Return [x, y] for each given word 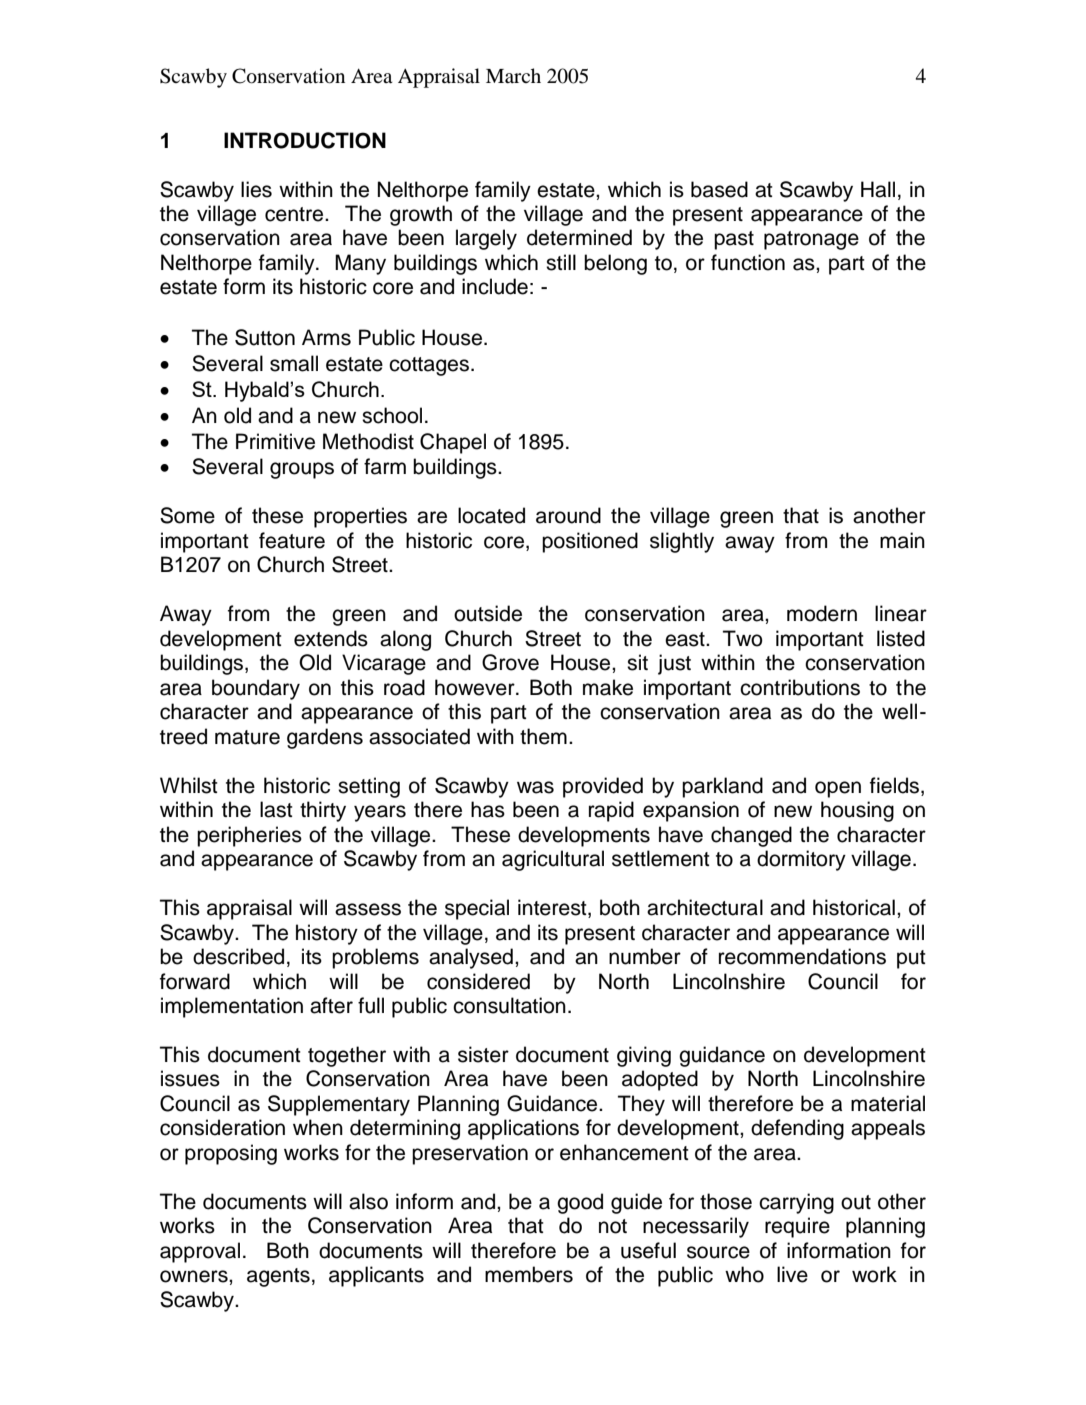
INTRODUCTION [305, 140]
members [529, 1274]
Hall [878, 189]
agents [278, 1277]
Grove [510, 662]
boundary [256, 689]
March [513, 75]
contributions [800, 687]
